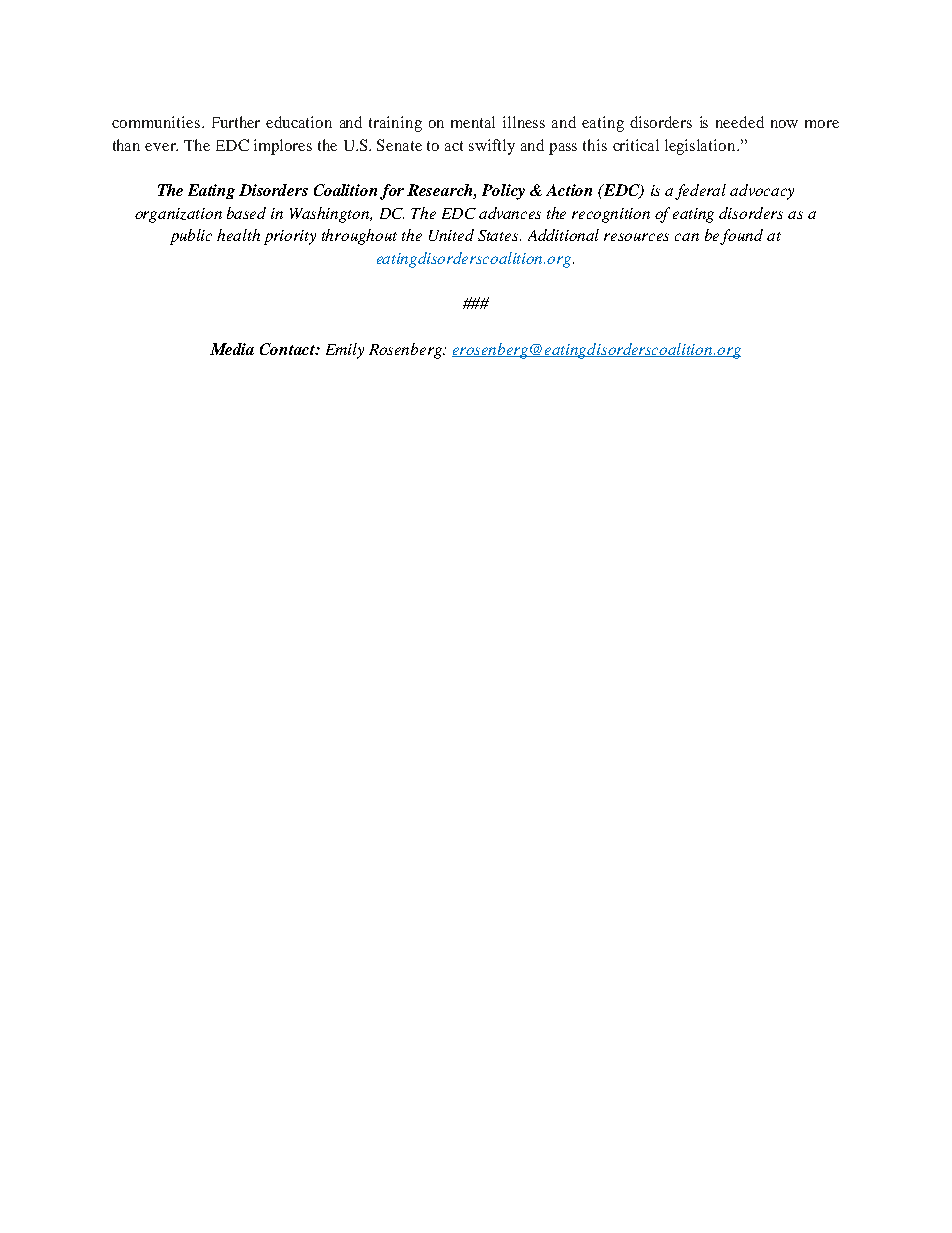 The width and height of the screenshot is (952, 1233). What do you see at coordinates (473, 122) in the screenshot?
I see `mental` at bounding box center [473, 122].
